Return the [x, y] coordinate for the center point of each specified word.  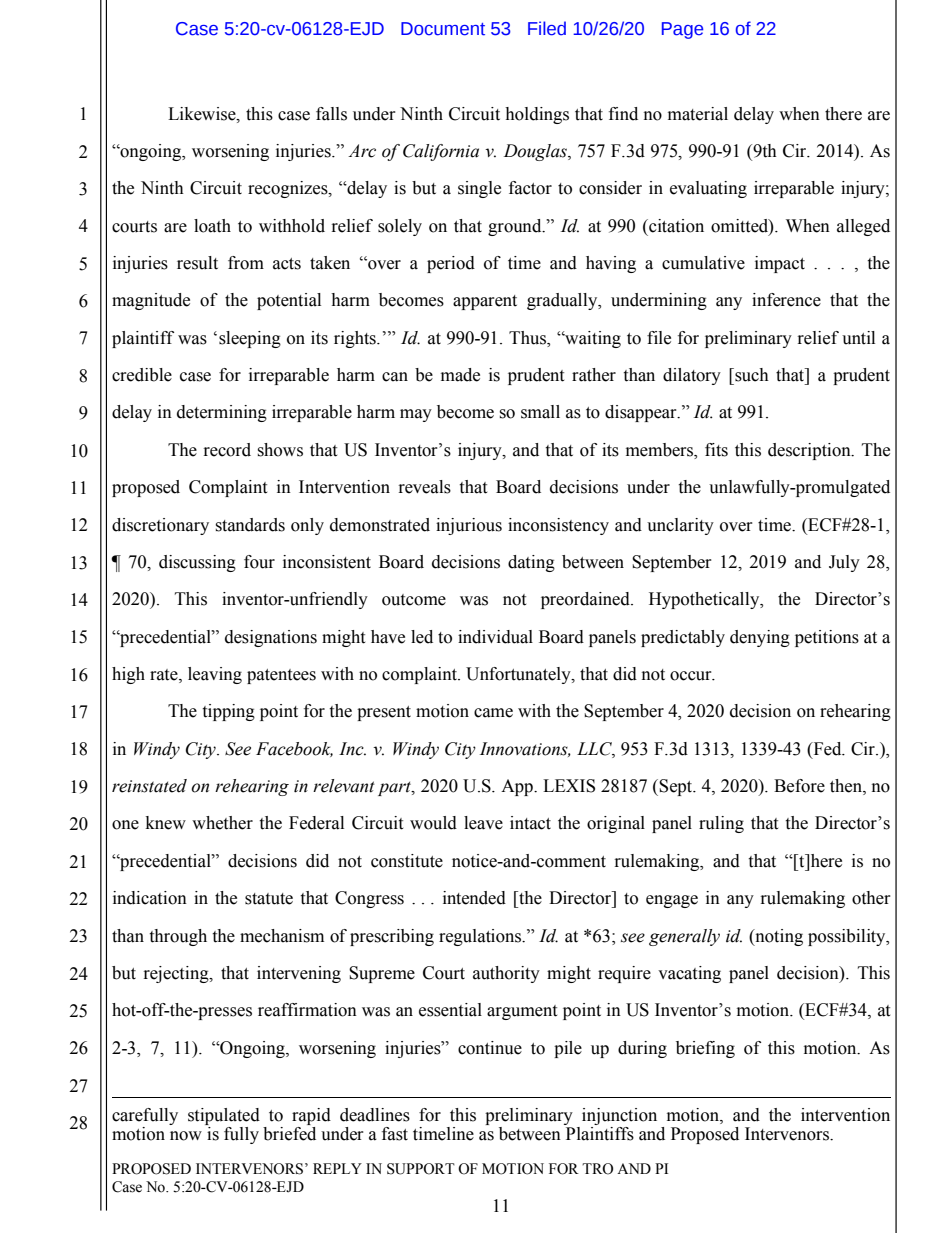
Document [443, 29]
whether [222, 823]
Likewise [203, 114]
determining [222, 413]
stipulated [224, 1116]
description [810, 451]
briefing [705, 1049]
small [540, 412]
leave [483, 823]
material [698, 114]
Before [799, 786]
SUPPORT [421, 1169]
